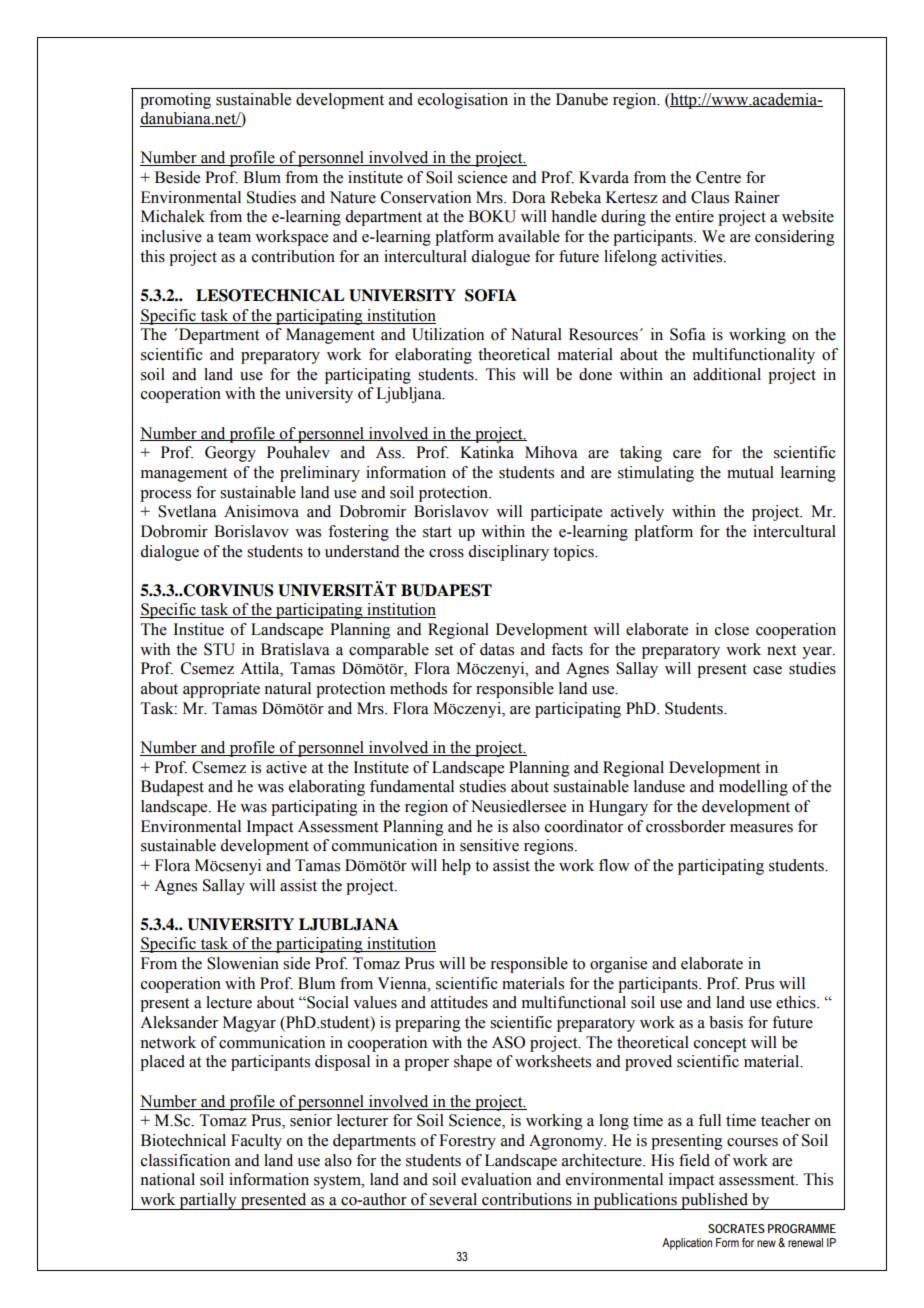 The image size is (924, 1308). I want to click on Dora, so click(529, 197).
